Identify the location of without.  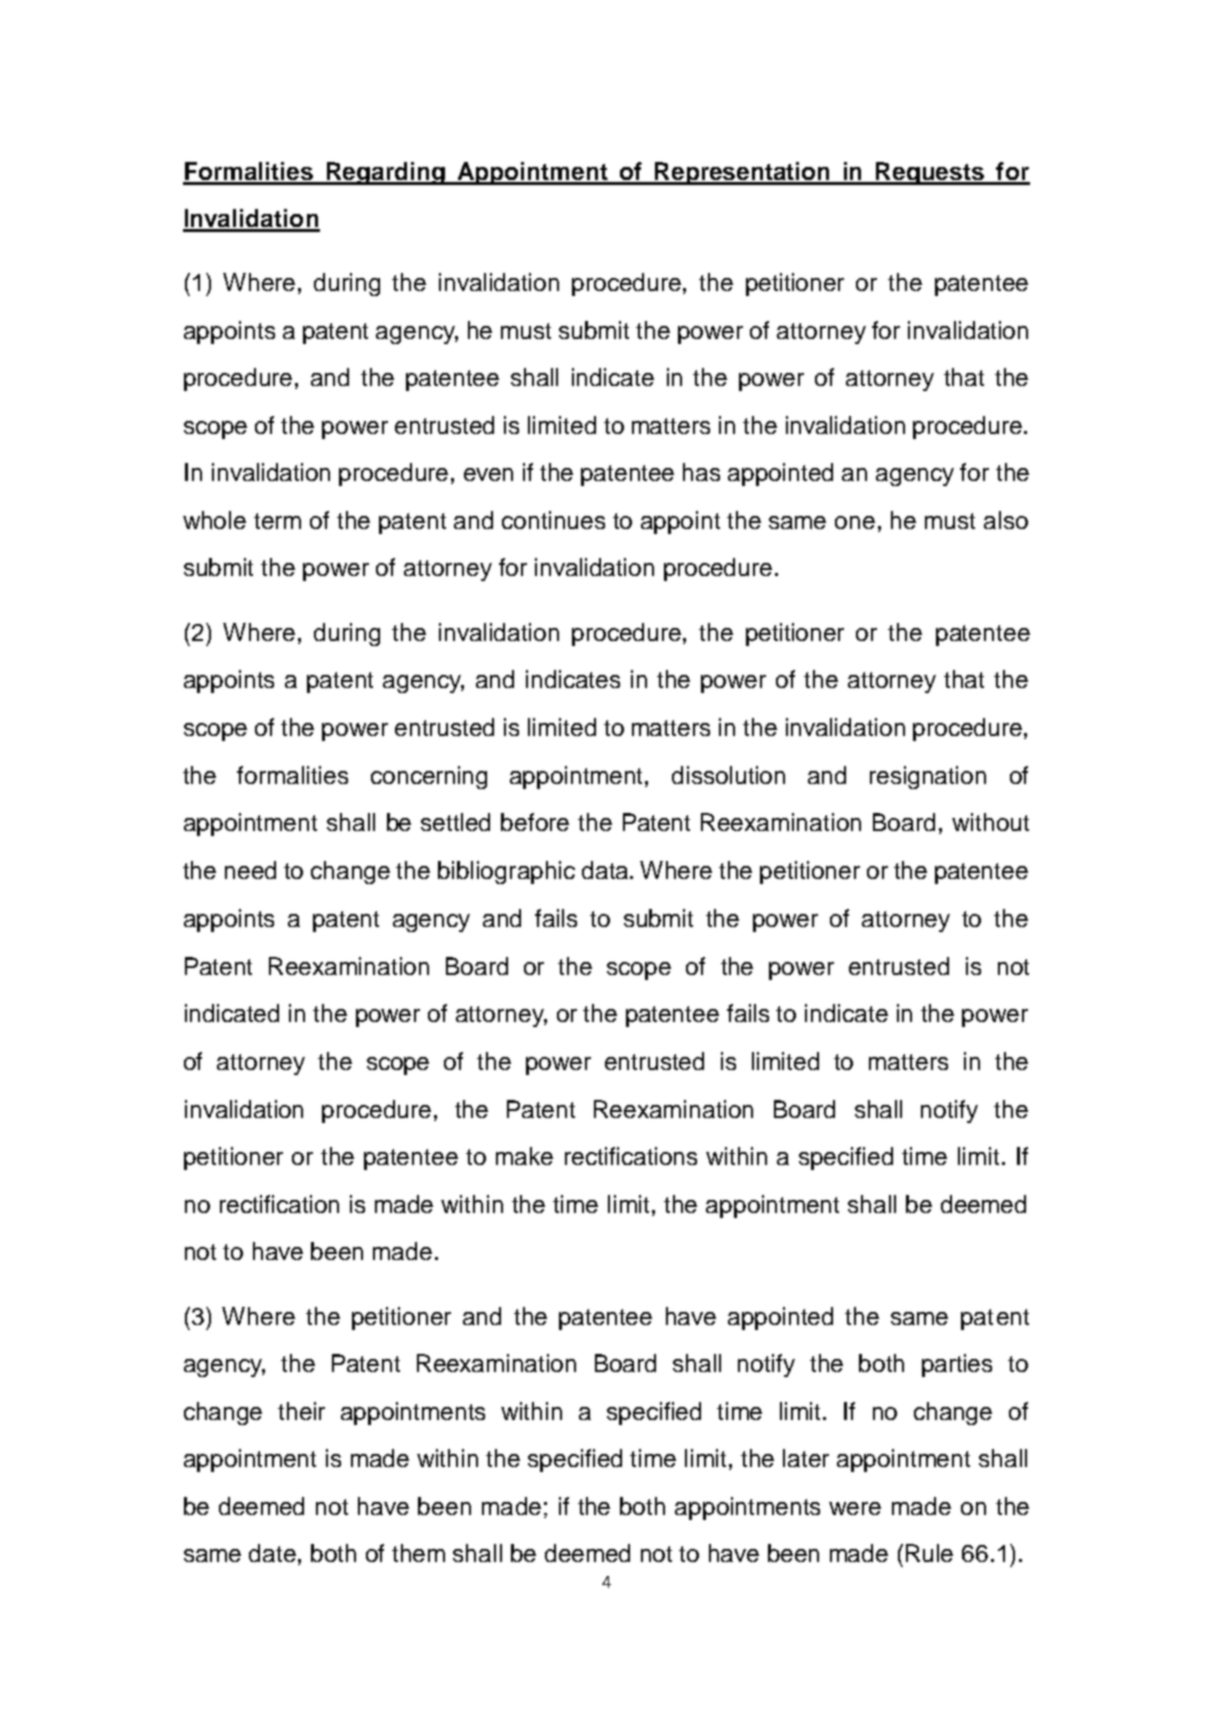
(990, 822).
